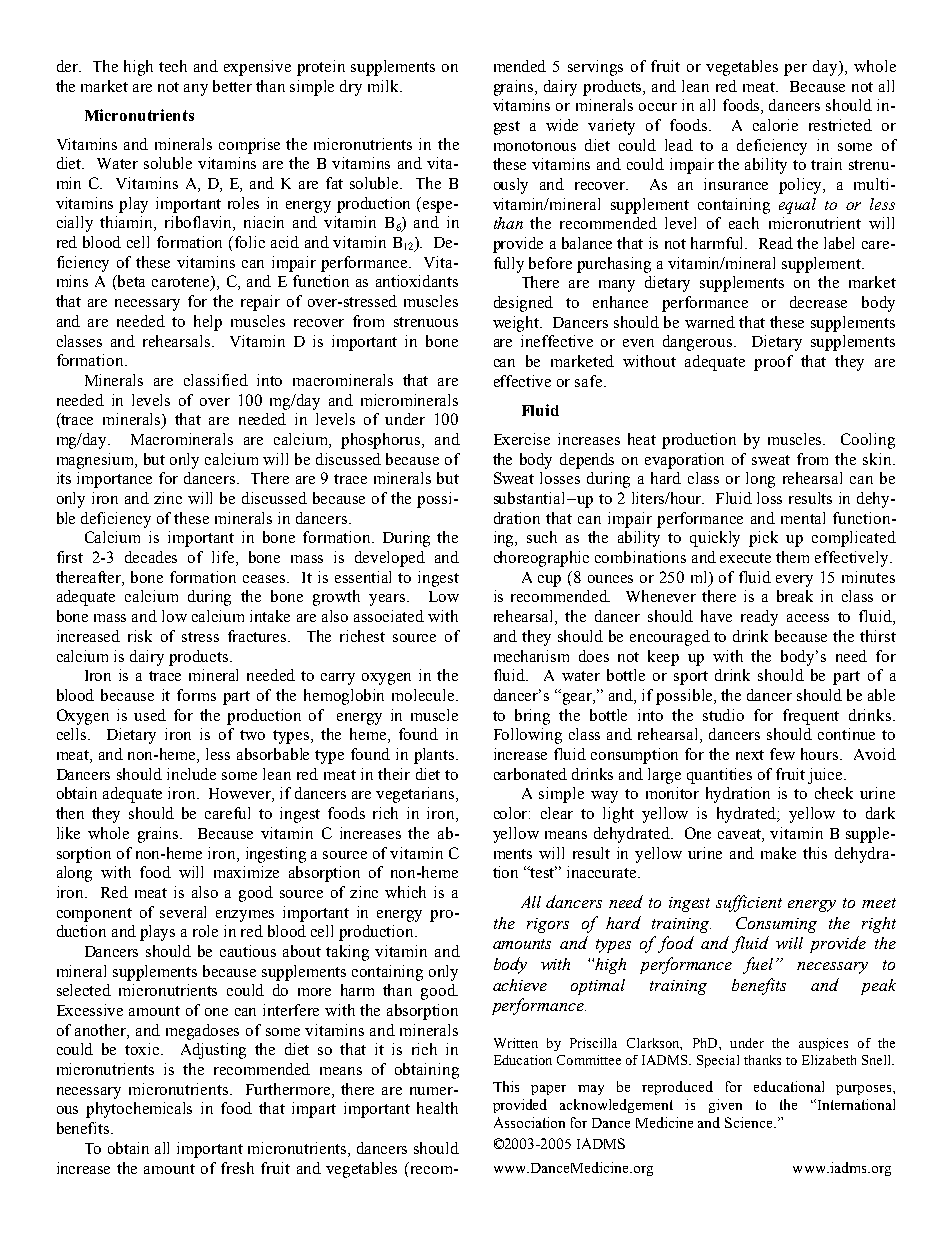  I want to click on several, so click(183, 912).
